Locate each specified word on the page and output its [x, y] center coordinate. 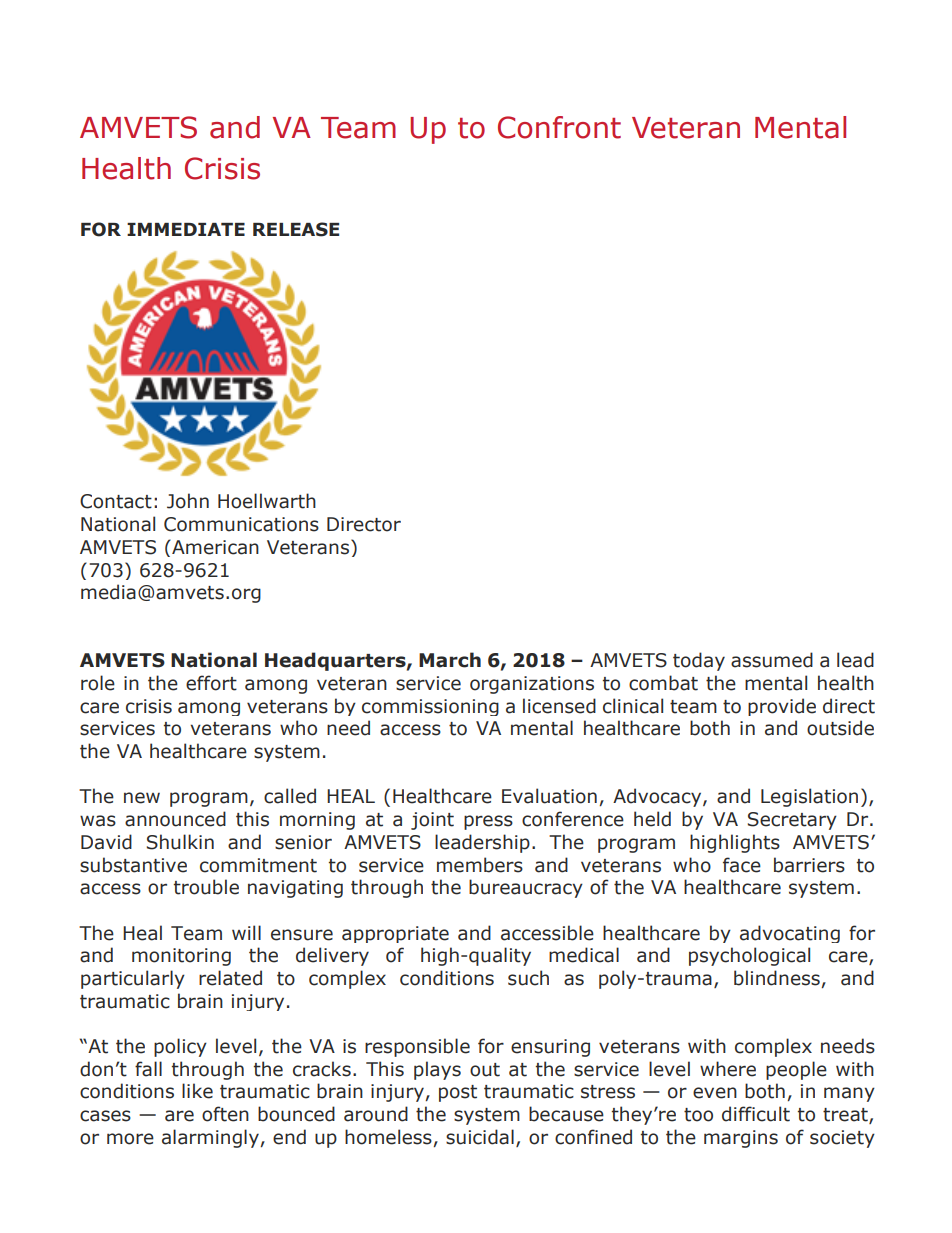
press [488, 822]
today [699, 661]
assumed [772, 660]
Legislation [809, 797]
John [188, 501]
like [197, 1091]
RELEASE [296, 229]
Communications [241, 524]
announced [175, 819]
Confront [559, 127]
